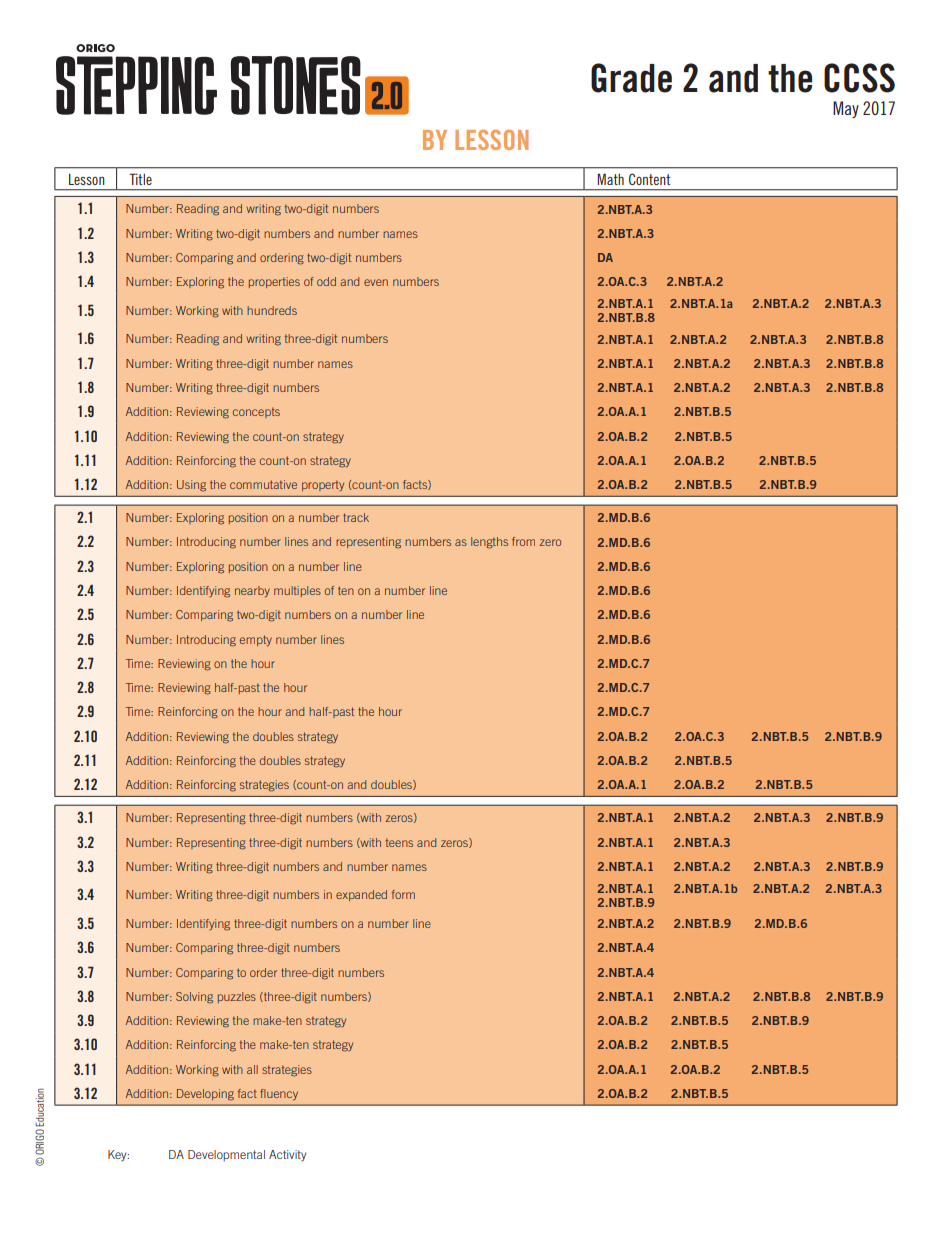 Image resolution: width=952 pixels, height=1233 pixels. I want to click on fluency, so click(279, 1094).
